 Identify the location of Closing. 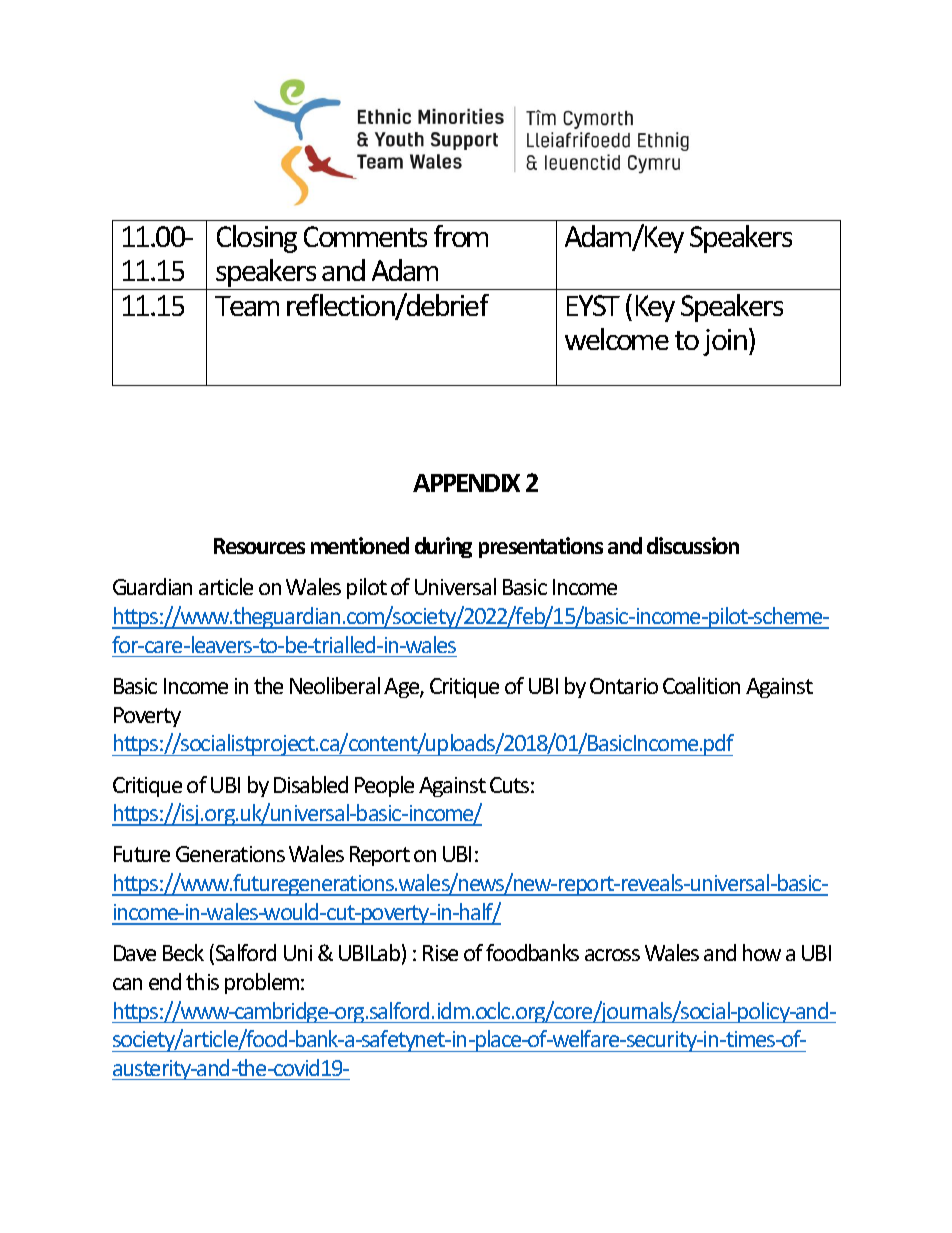
(257, 239).
